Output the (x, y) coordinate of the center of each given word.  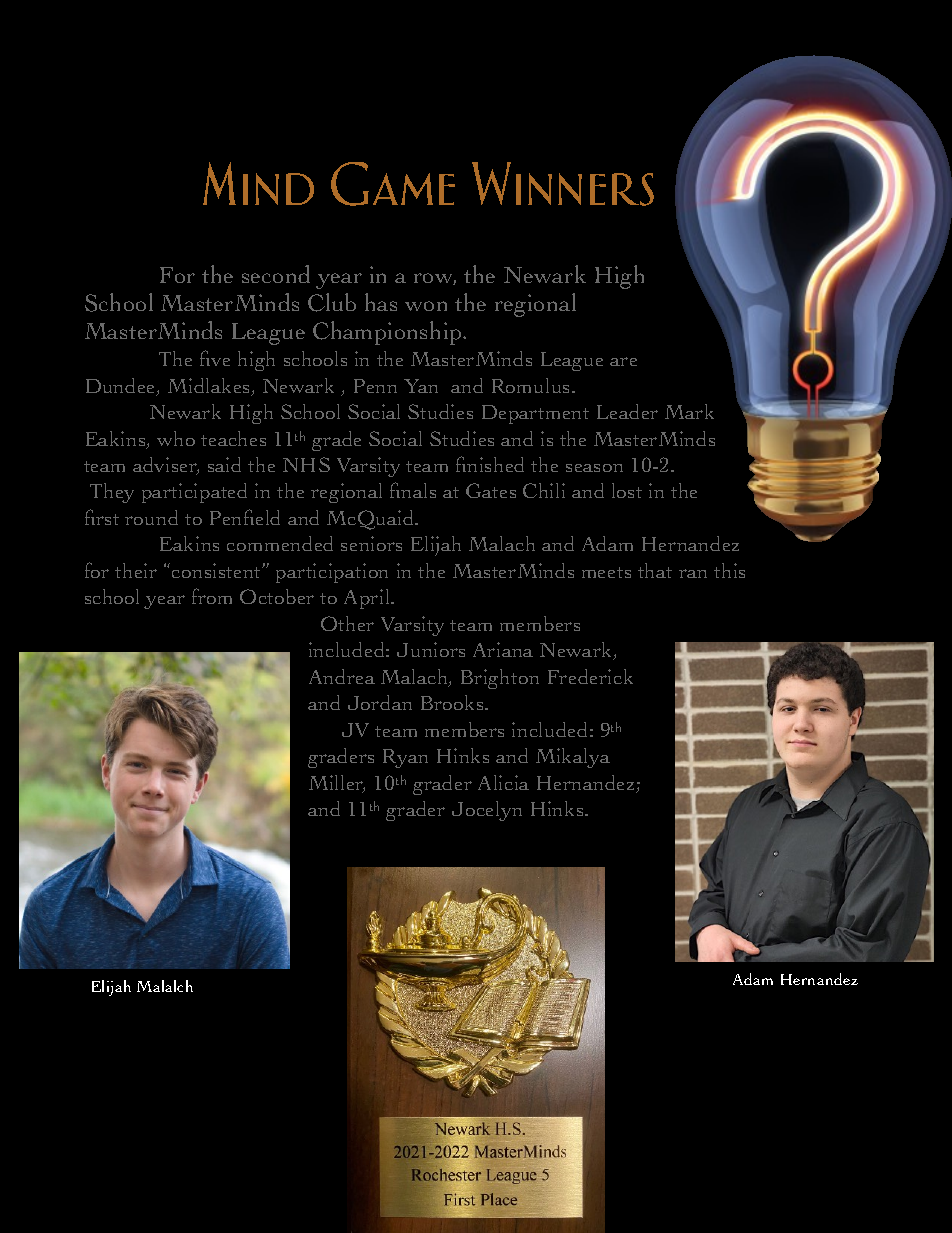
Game (393, 184)
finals (413, 490)
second (276, 274)
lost (627, 490)
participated (194, 493)
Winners (563, 184)
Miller (337, 784)
